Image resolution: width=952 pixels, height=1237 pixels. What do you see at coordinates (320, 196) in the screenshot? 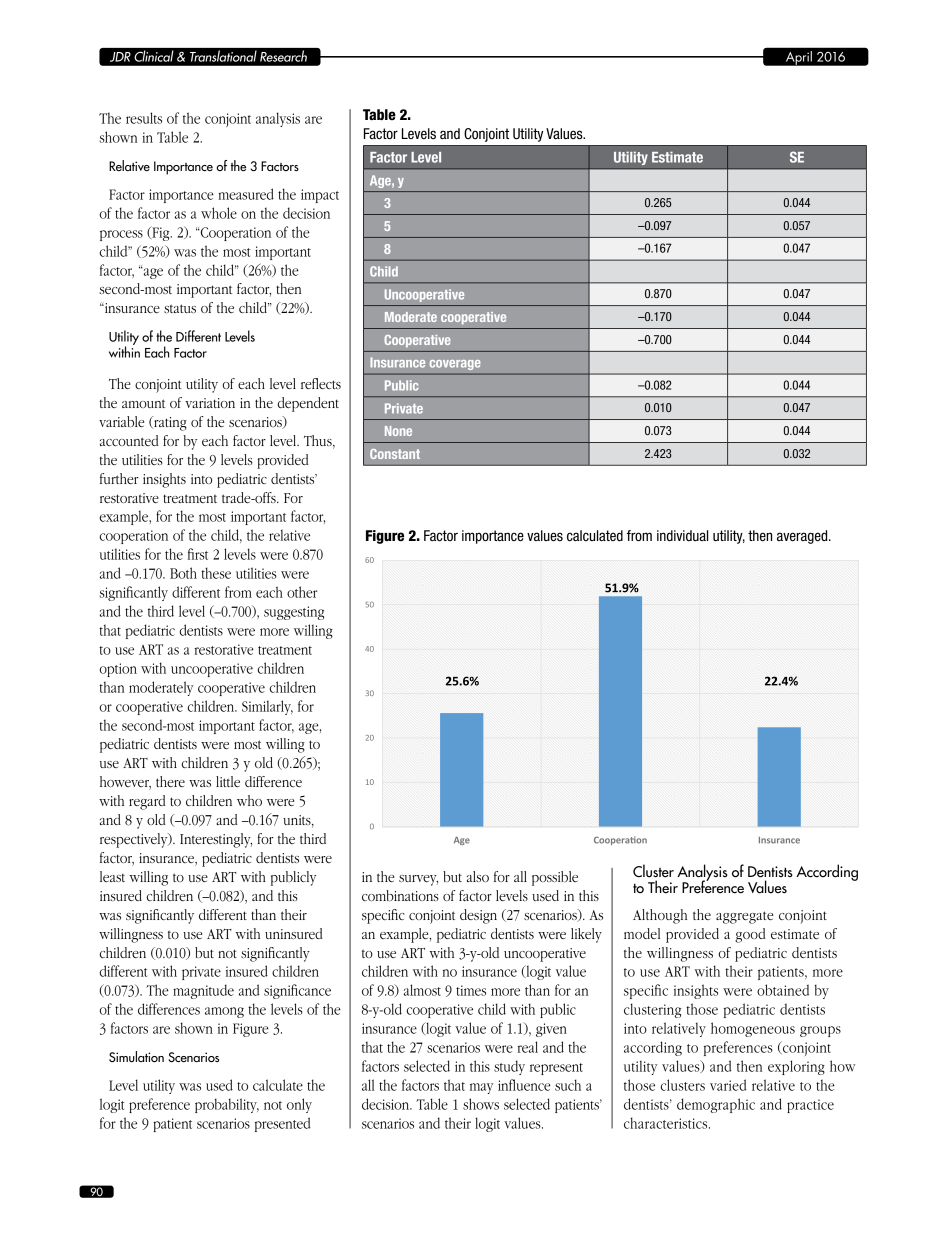
I see `impact` at bounding box center [320, 196].
